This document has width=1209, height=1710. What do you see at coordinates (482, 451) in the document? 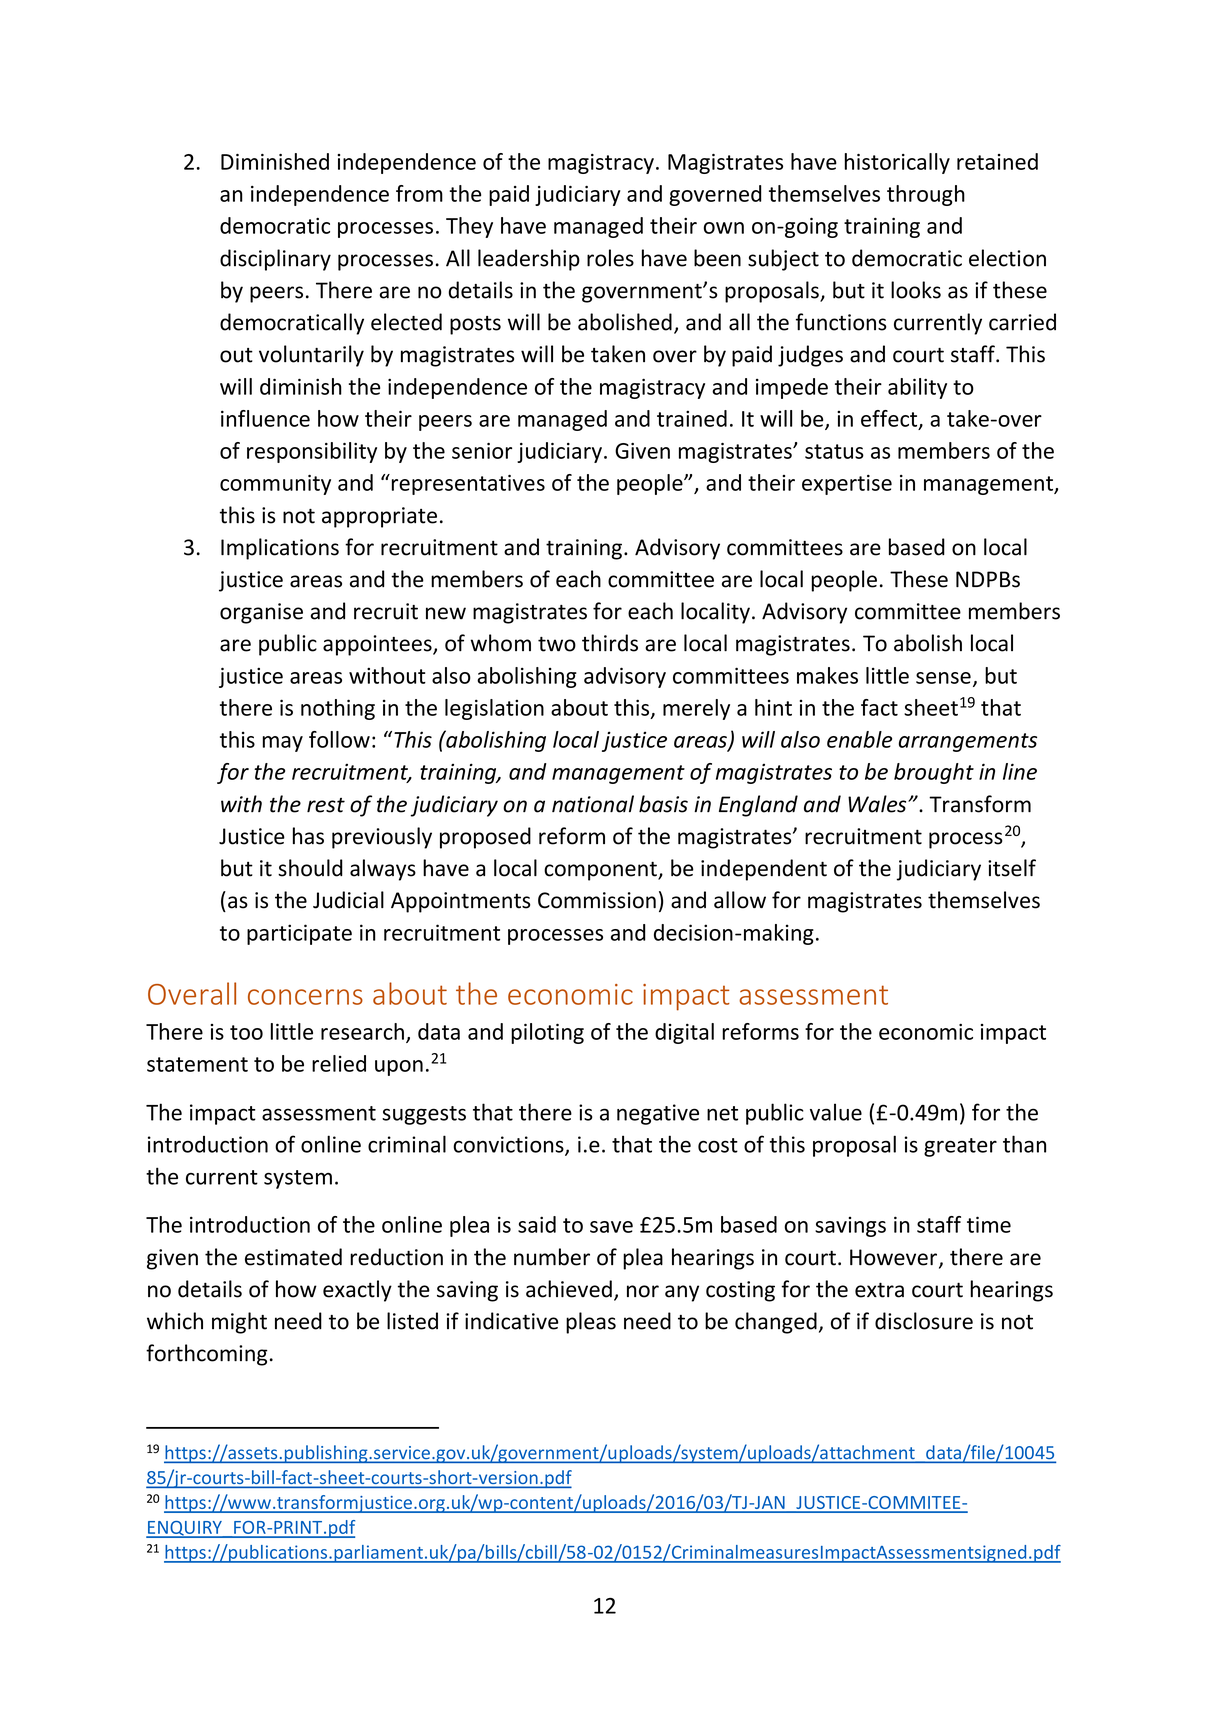
I see `senior` at bounding box center [482, 451].
